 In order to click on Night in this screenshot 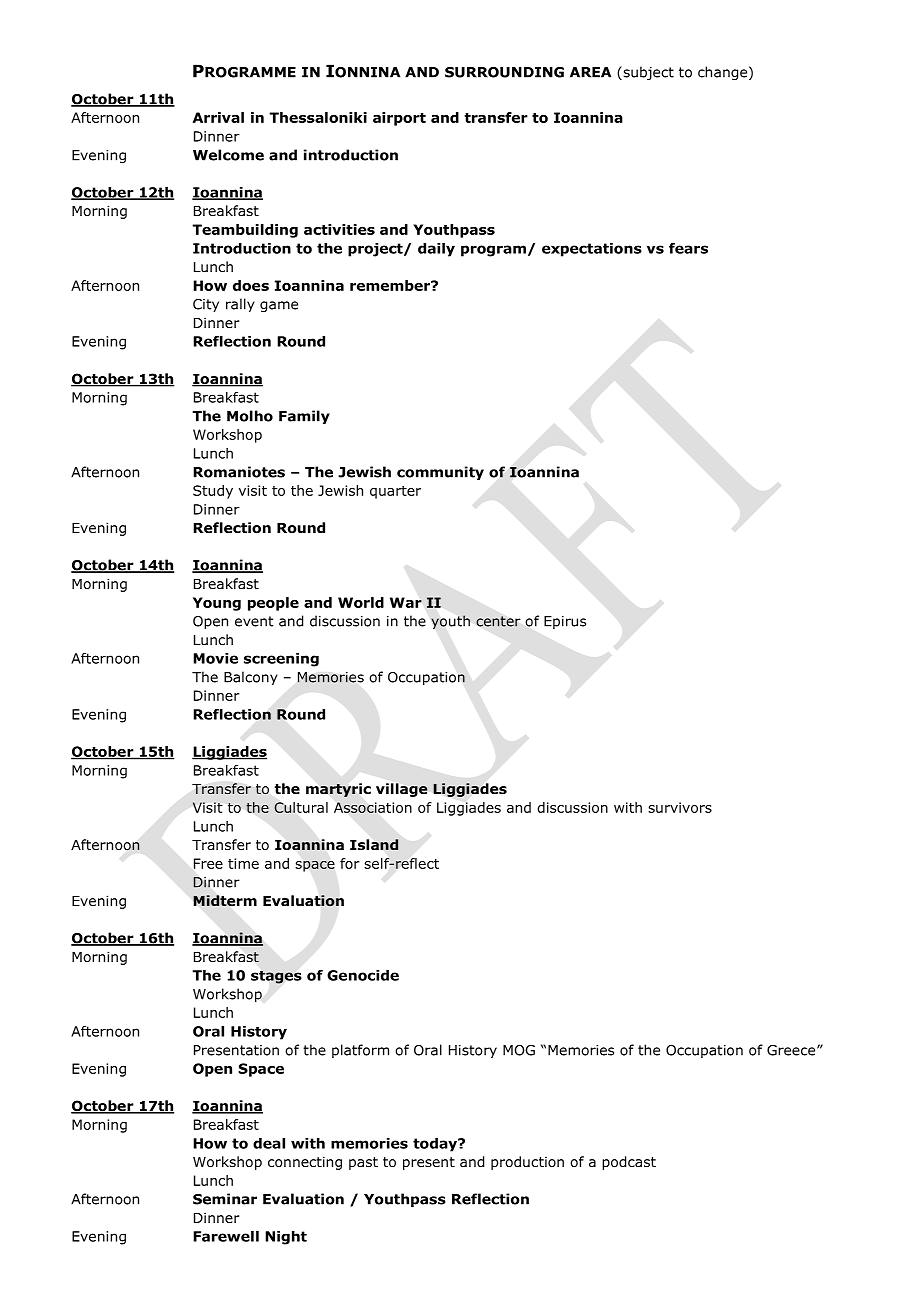, I will do `click(286, 1238)`.
